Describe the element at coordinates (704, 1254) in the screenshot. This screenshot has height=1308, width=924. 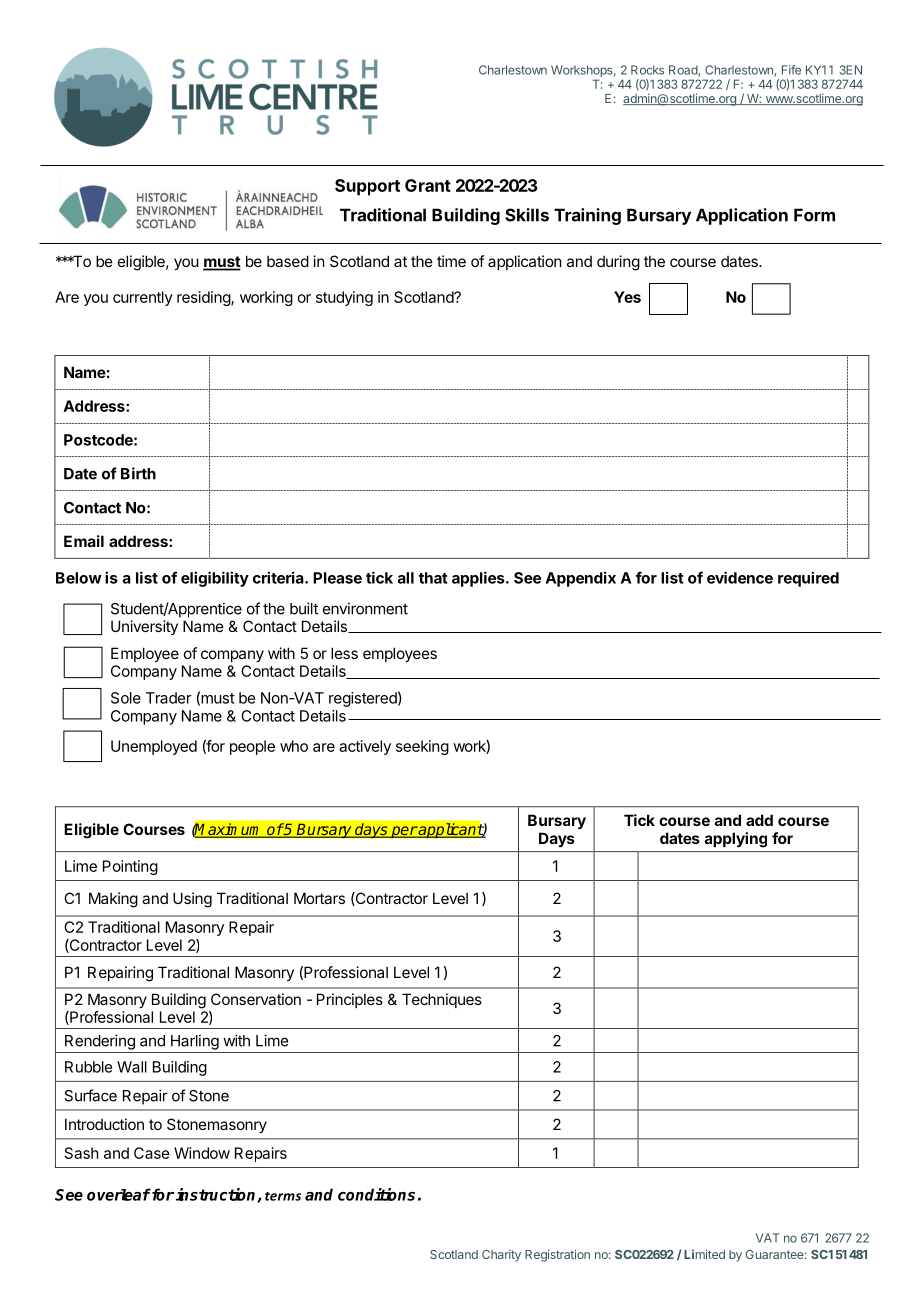
I see `Limited` at that location.
